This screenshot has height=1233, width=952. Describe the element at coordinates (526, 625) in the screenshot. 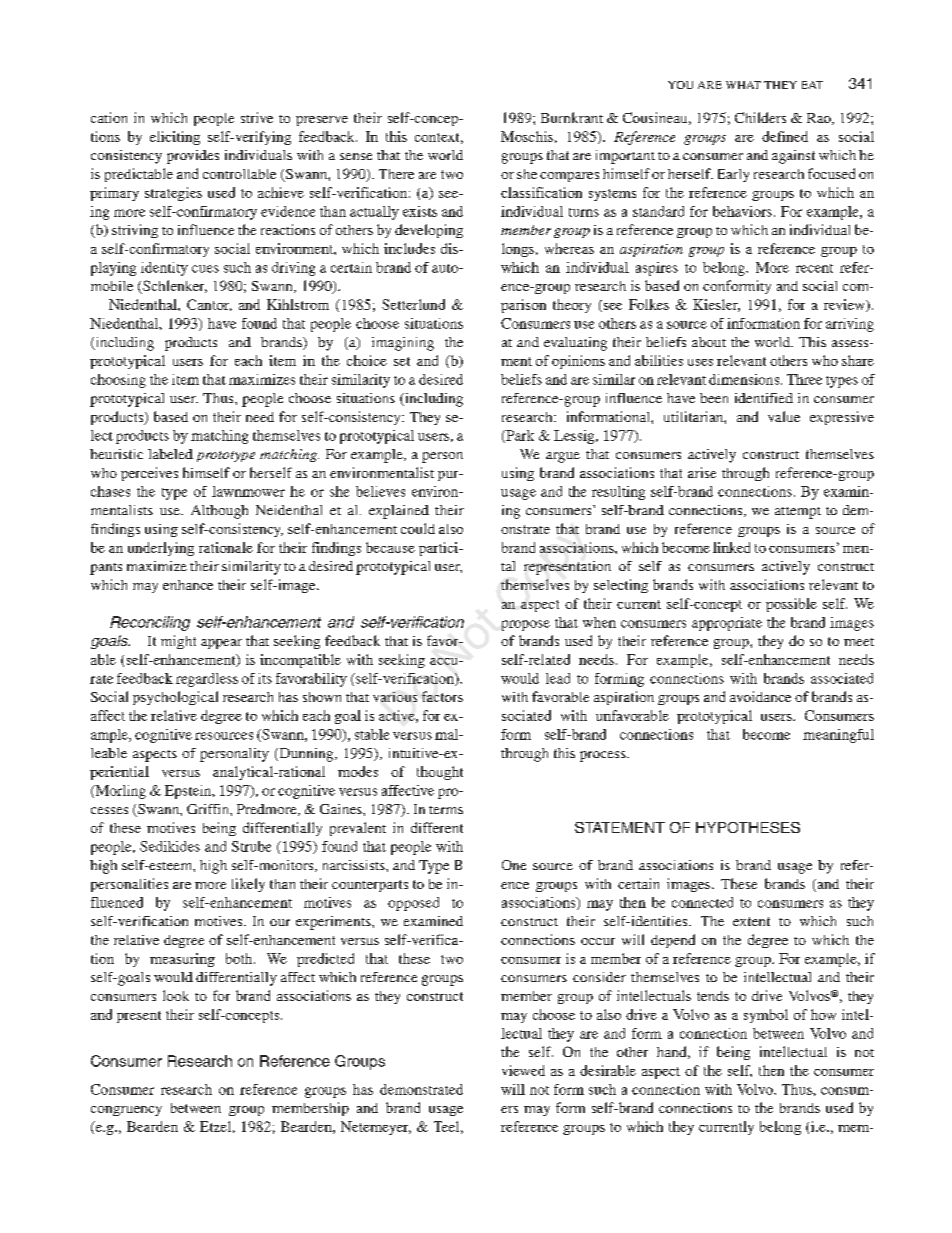

I see `propose` at that location.
